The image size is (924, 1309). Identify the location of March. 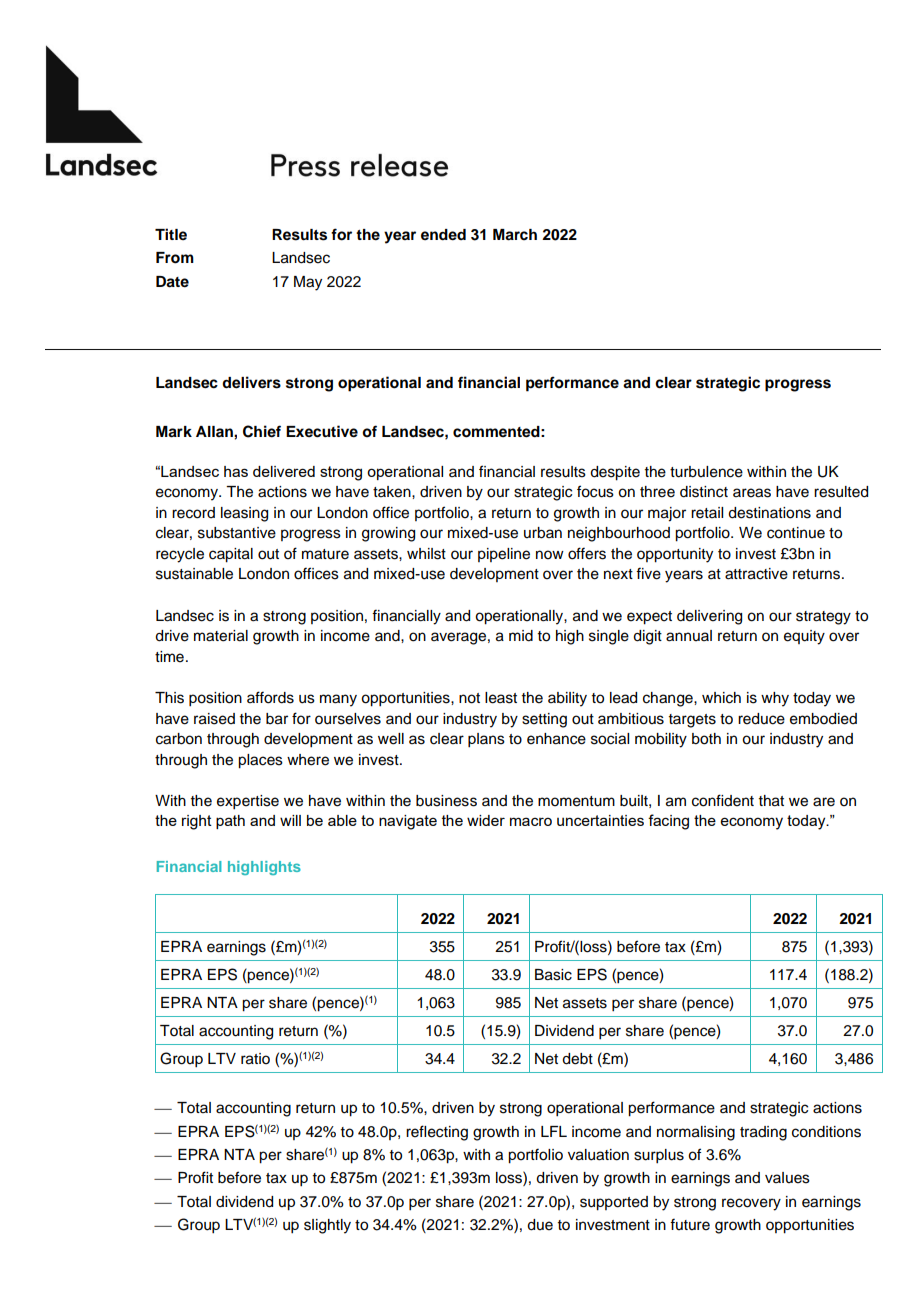
(515, 235).
